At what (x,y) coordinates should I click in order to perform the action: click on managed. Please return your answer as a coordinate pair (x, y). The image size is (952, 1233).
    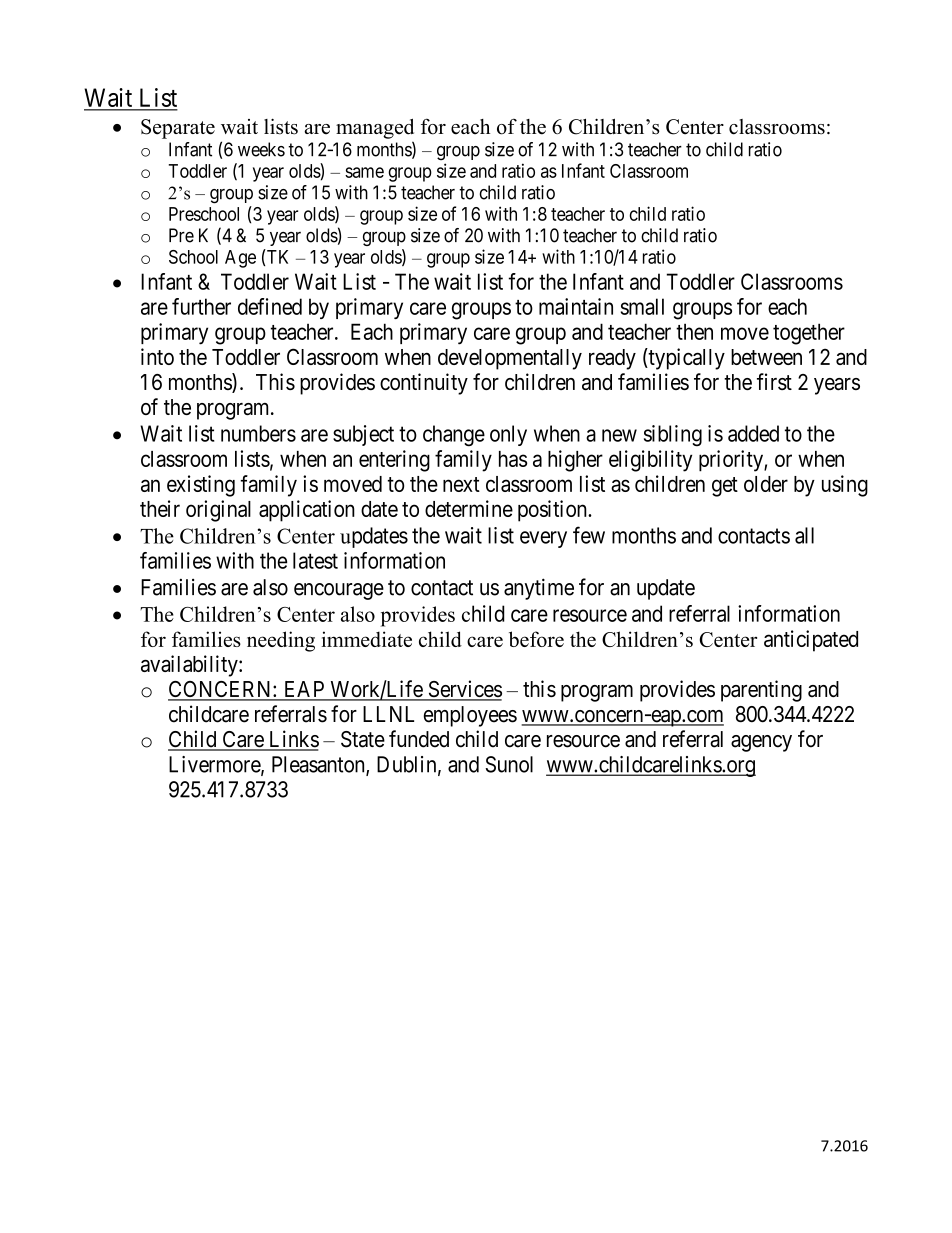
    Looking at the image, I should click on (375, 129).
